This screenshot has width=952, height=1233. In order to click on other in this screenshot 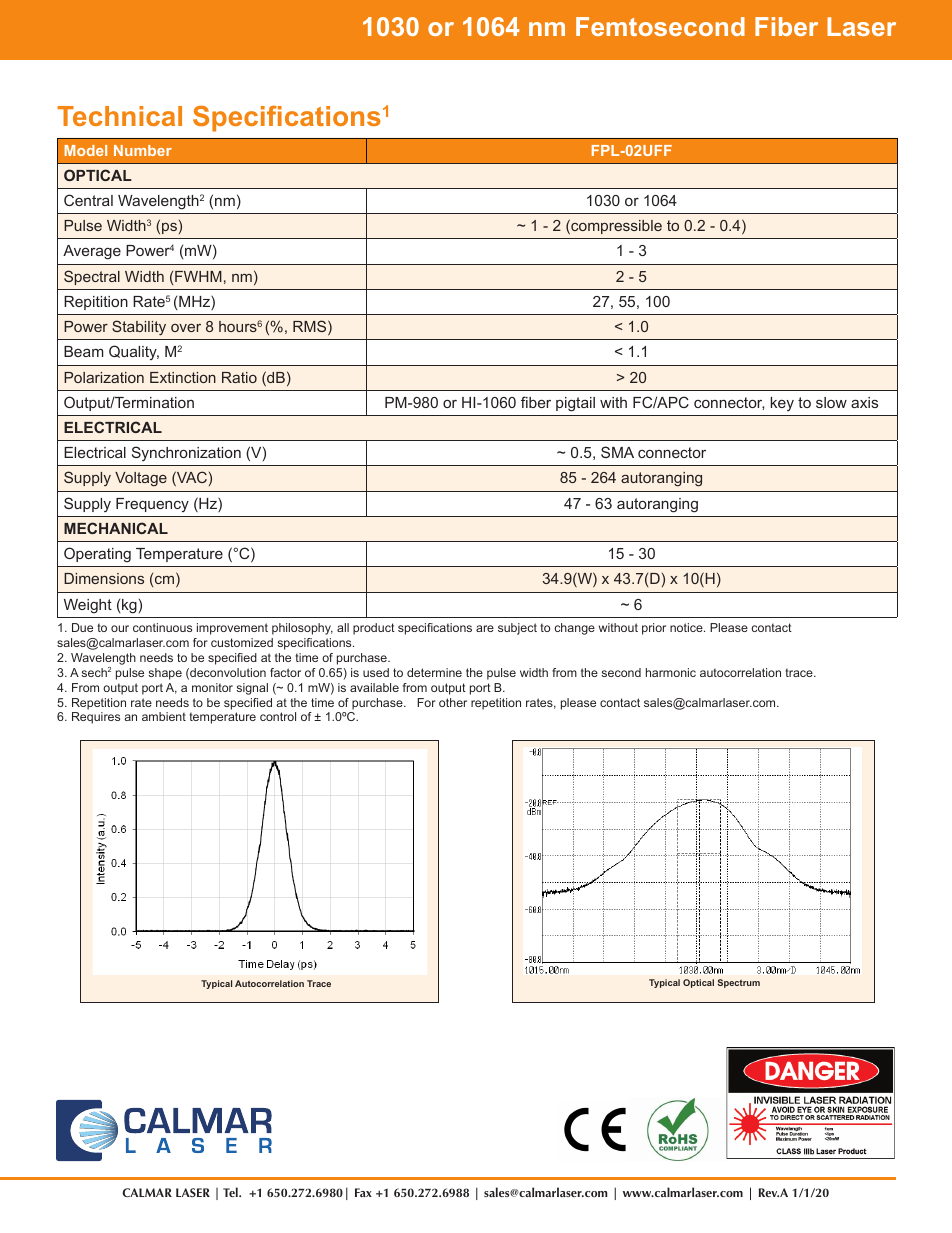, I will do `click(453, 702)`.
